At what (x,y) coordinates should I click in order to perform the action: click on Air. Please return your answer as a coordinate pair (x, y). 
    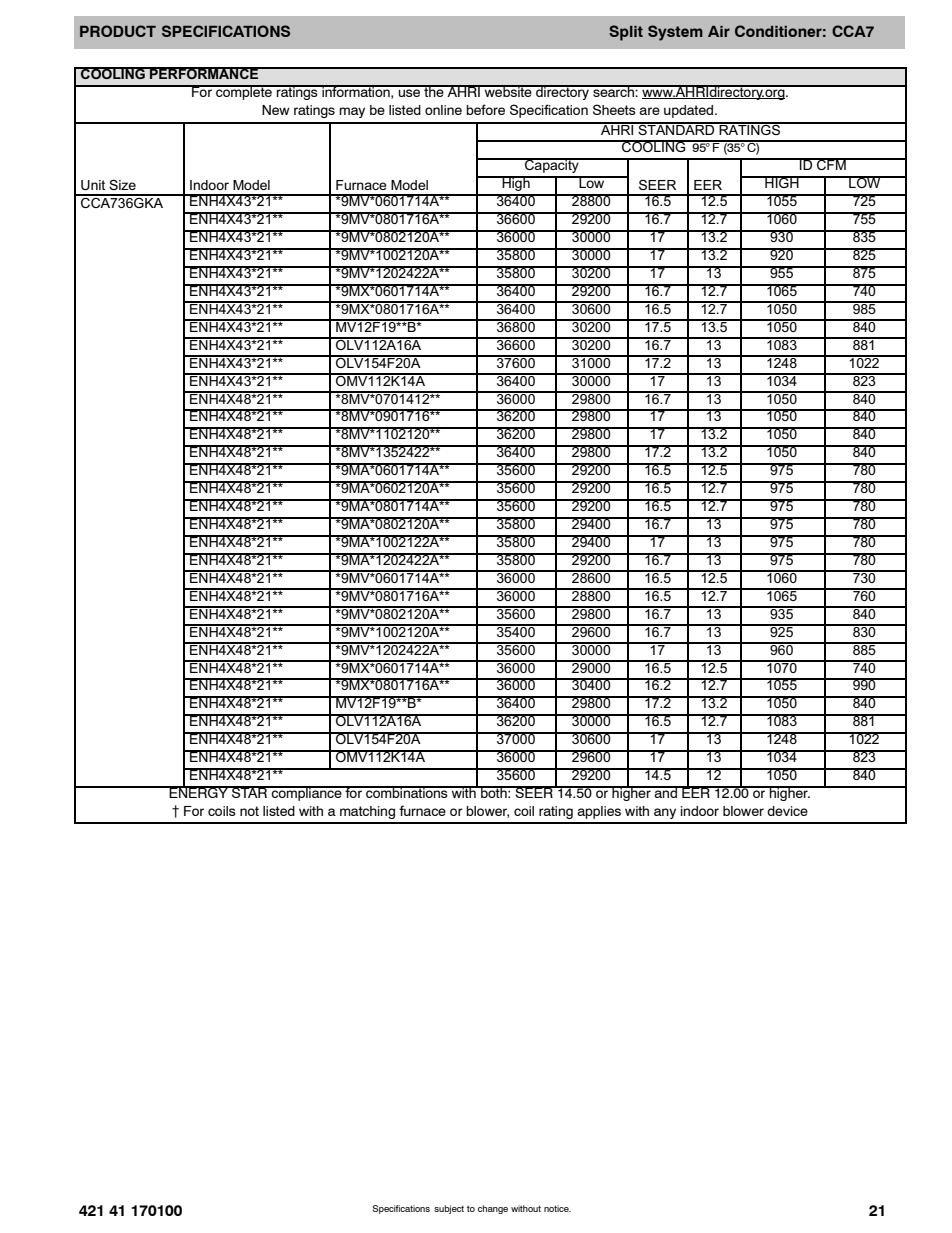
    Looking at the image, I should click on (719, 31).
